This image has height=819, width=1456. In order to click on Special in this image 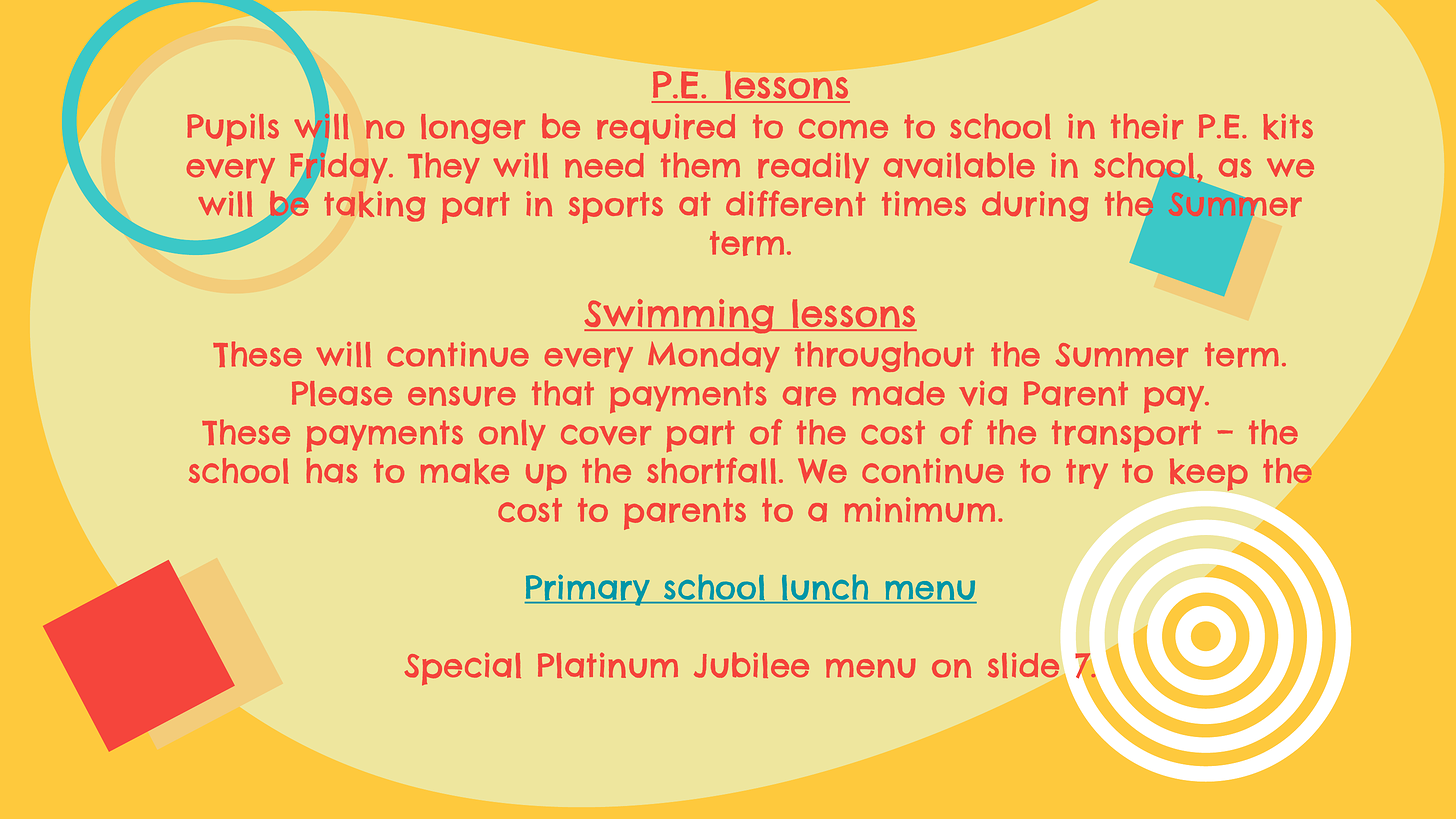, I will do `click(463, 669)`.
